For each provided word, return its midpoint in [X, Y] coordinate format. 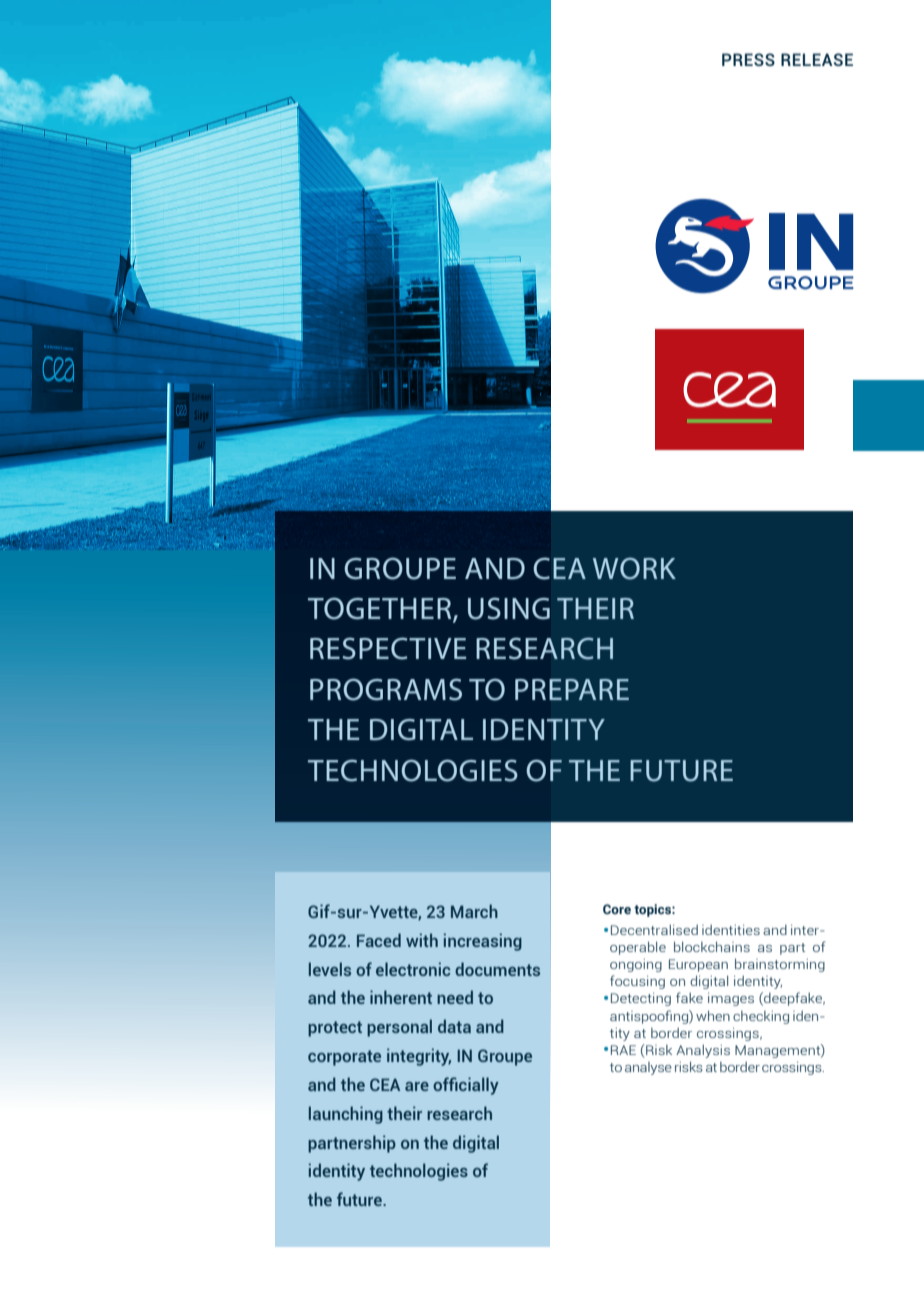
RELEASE [817, 59]
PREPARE [572, 689]
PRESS [748, 59]
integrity [419, 1057]
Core [617, 909]
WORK [634, 569]
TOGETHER [381, 609]
